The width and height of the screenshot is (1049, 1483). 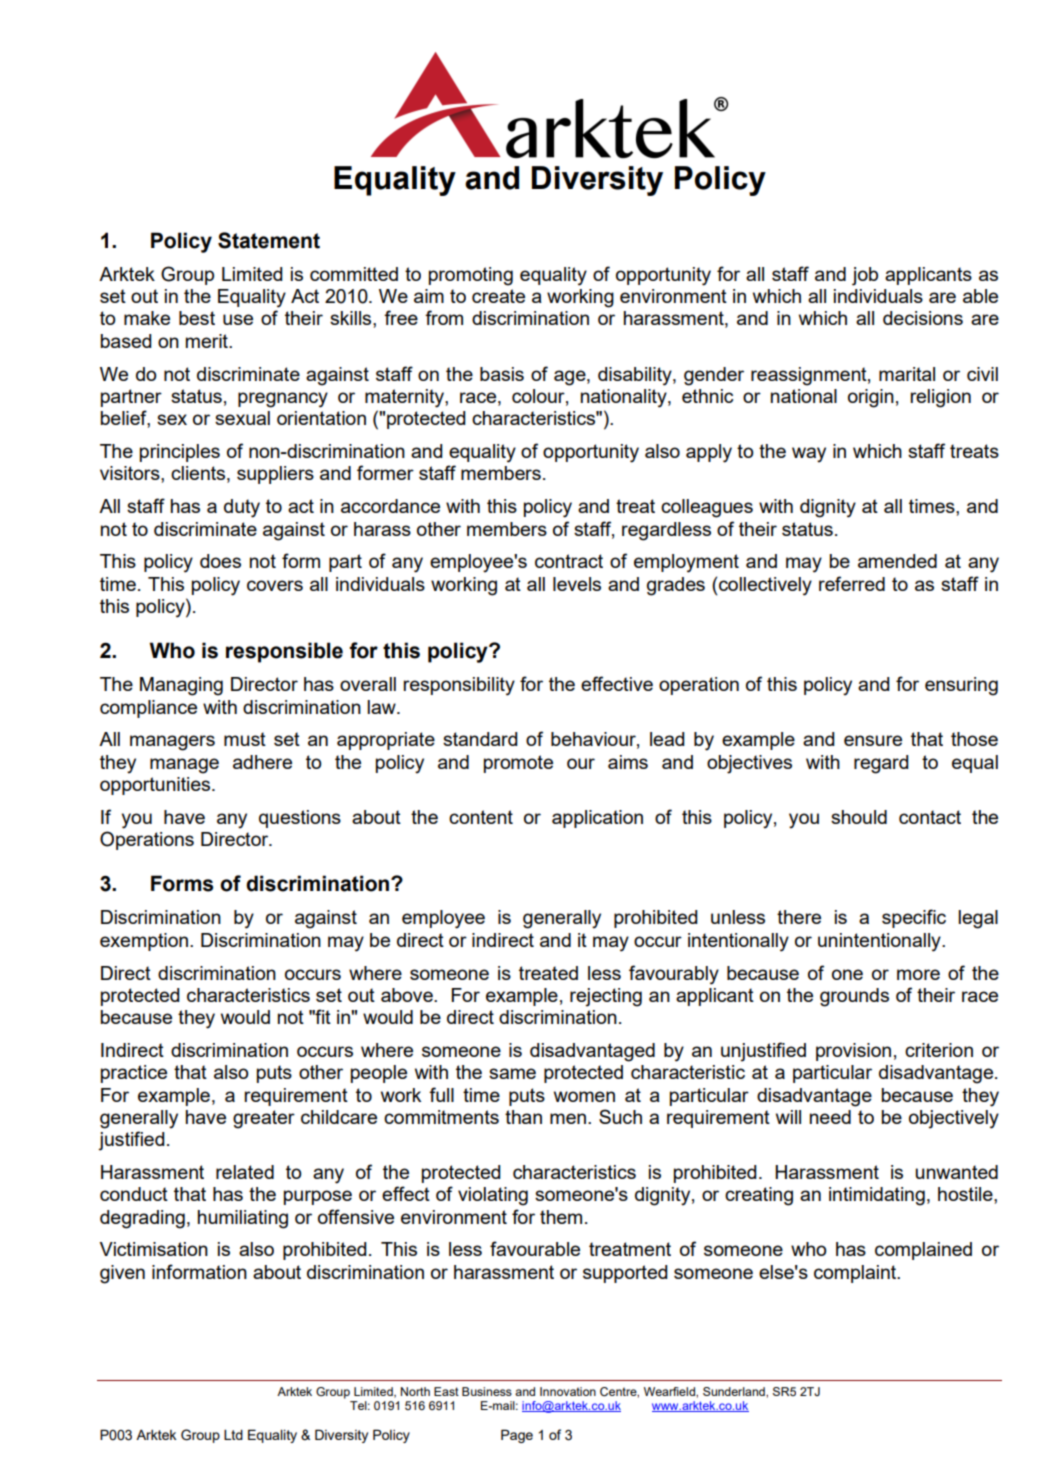 What do you see at coordinates (568, 1391) in the screenshot?
I see `Innovation` at bounding box center [568, 1391].
